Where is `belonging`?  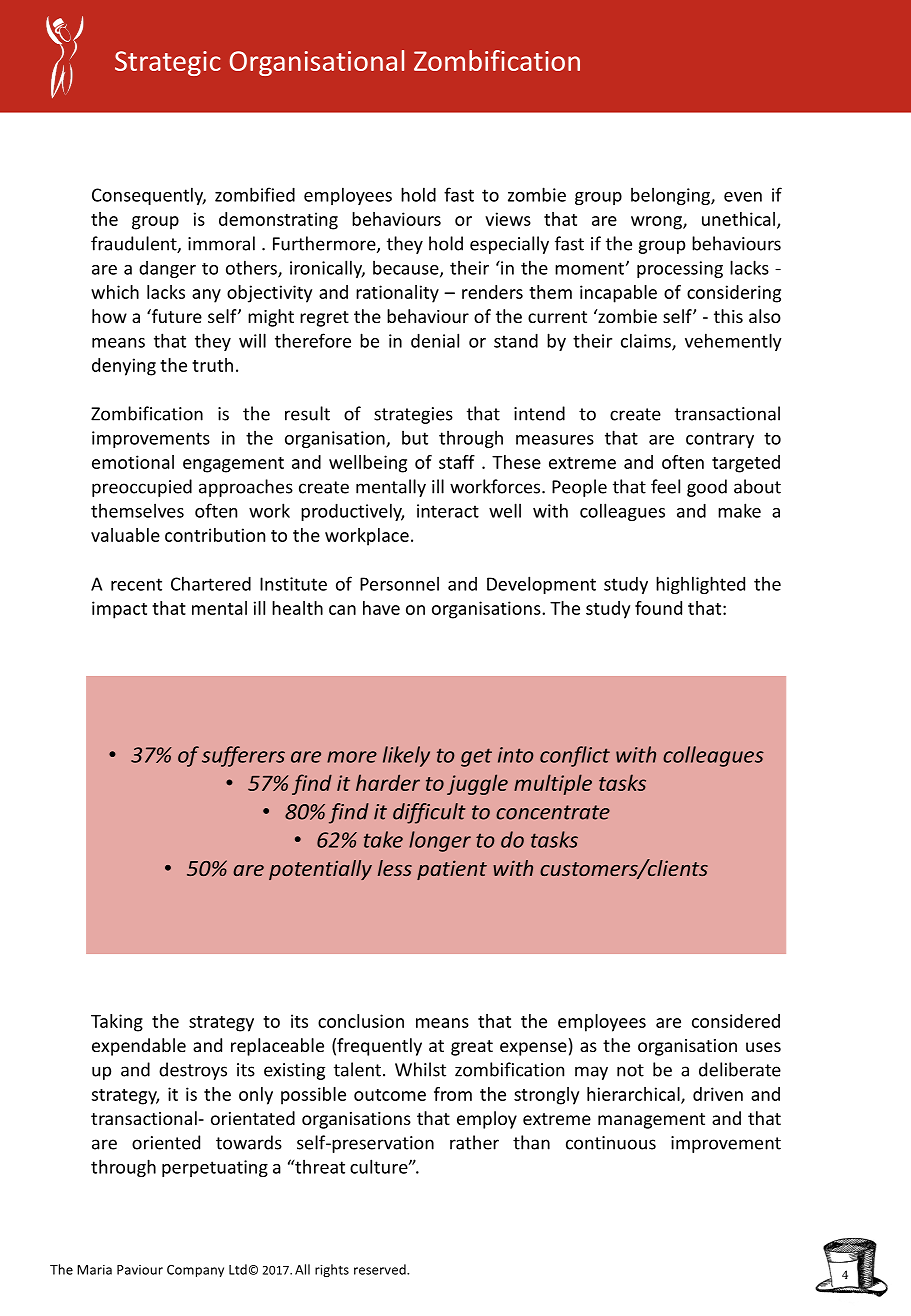 belonging is located at coordinates (671, 196).
